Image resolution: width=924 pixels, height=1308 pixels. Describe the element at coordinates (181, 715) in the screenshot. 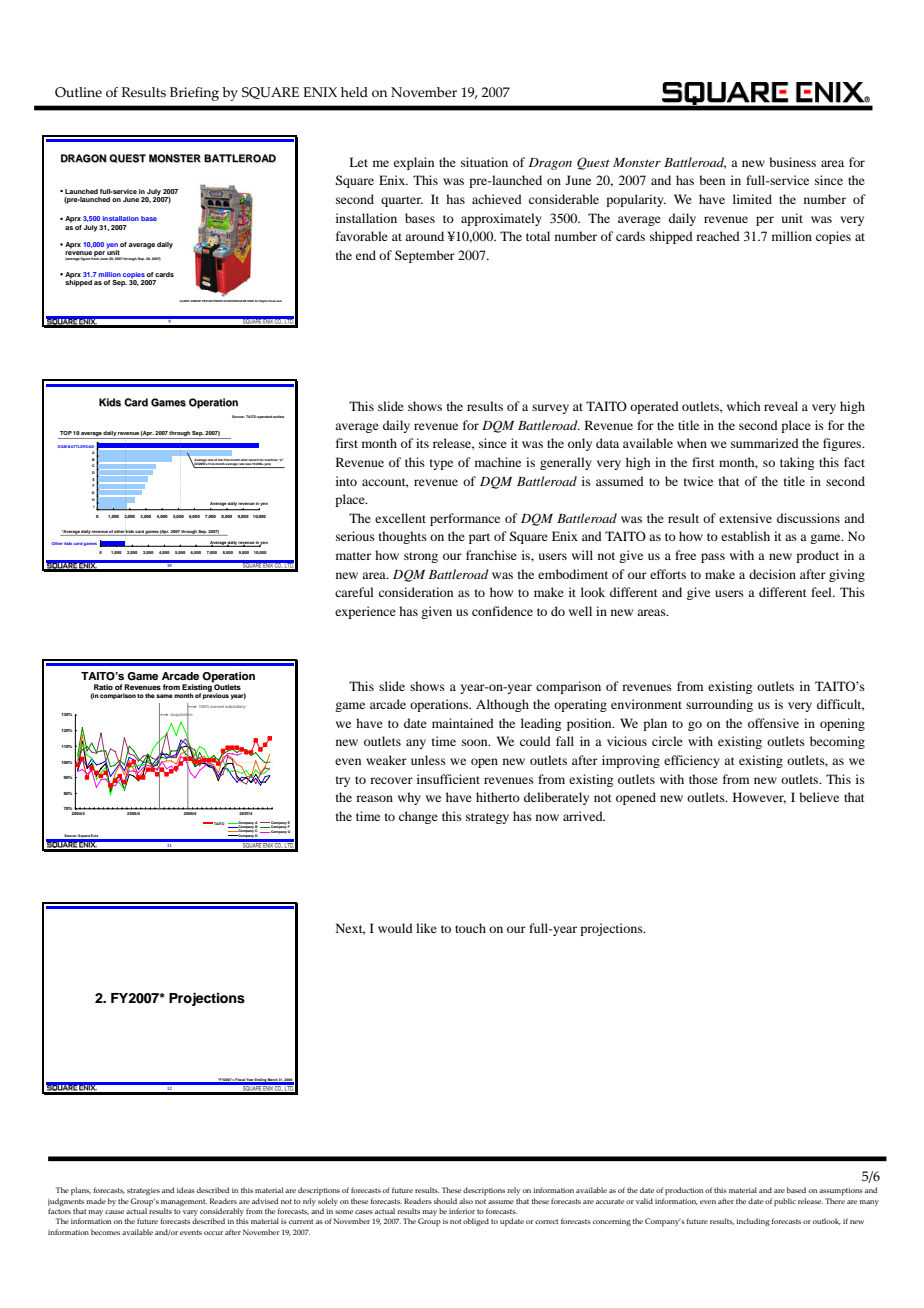

I see `acquisition` at that location.
